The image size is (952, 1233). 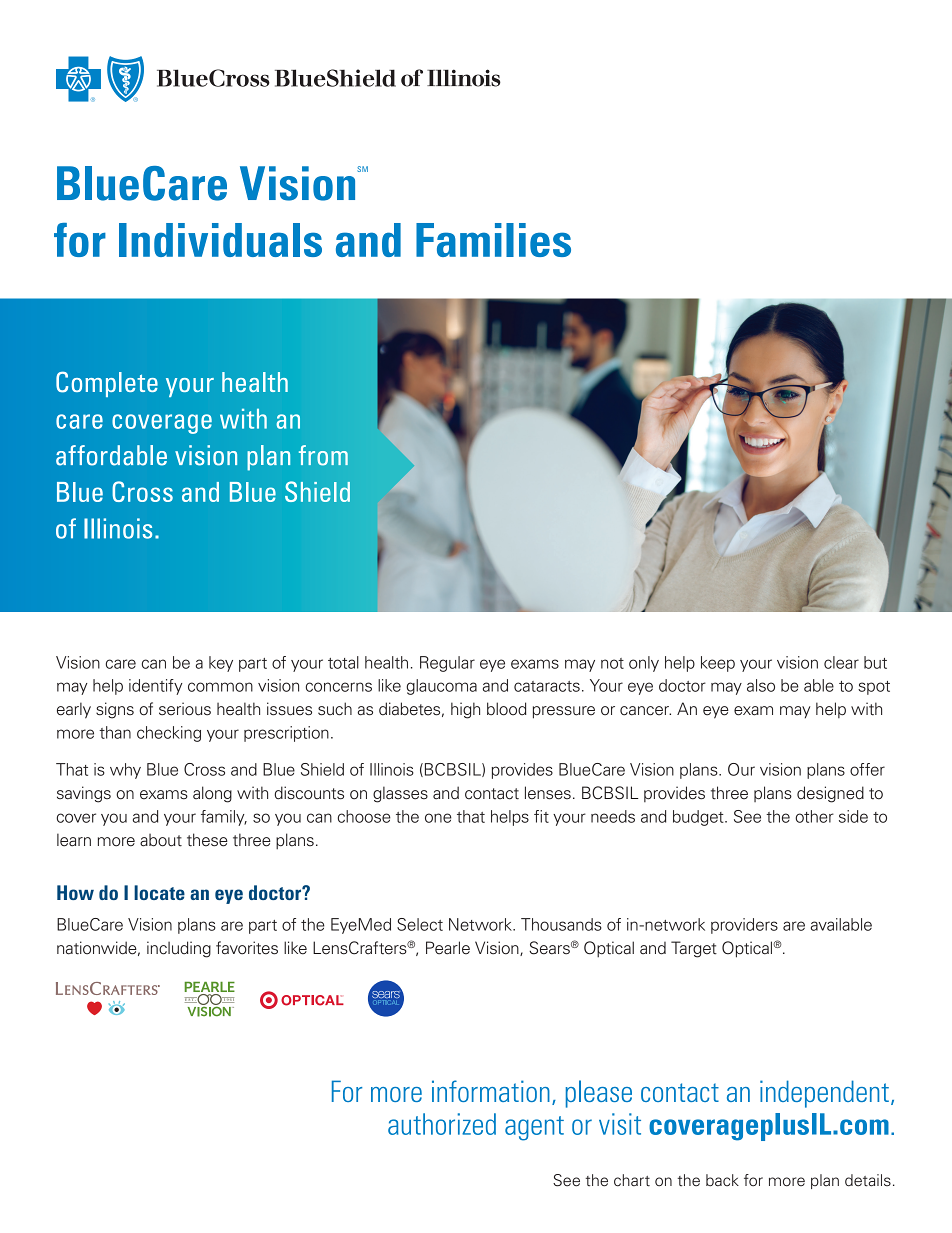 I want to click on Families, so click(x=493, y=240).
